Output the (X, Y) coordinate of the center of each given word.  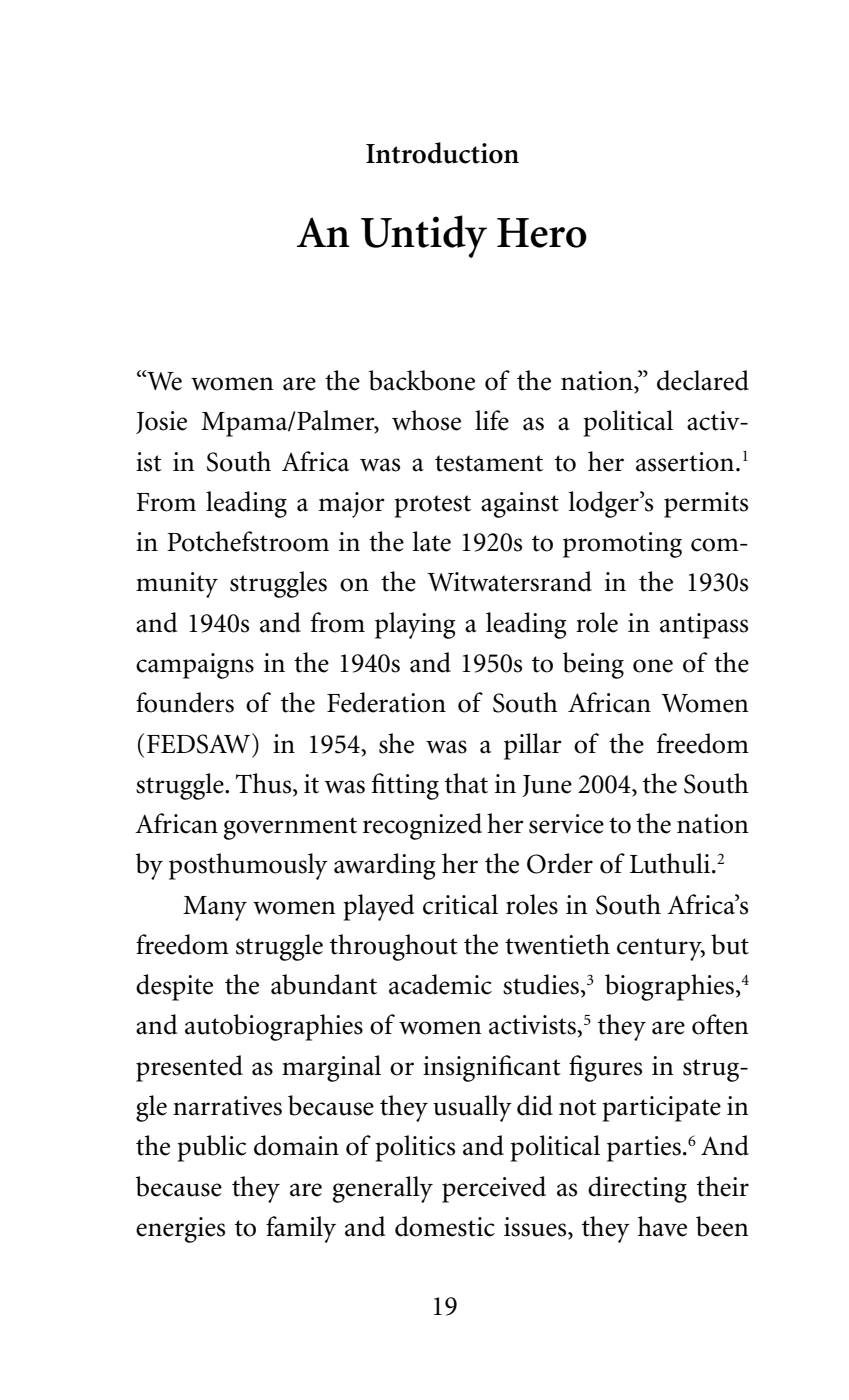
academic (440, 984)
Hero (542, 233)
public (211, 1148)
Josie (161, 422)
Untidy (424, 236)
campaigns (195, 666)
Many (215, 908)
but (730, 944)
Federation (386, 702)
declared (703, 380)
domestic (445, 1226)
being (593, 665)
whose (426, 420)
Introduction (442, 153)
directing (637, 1189)
